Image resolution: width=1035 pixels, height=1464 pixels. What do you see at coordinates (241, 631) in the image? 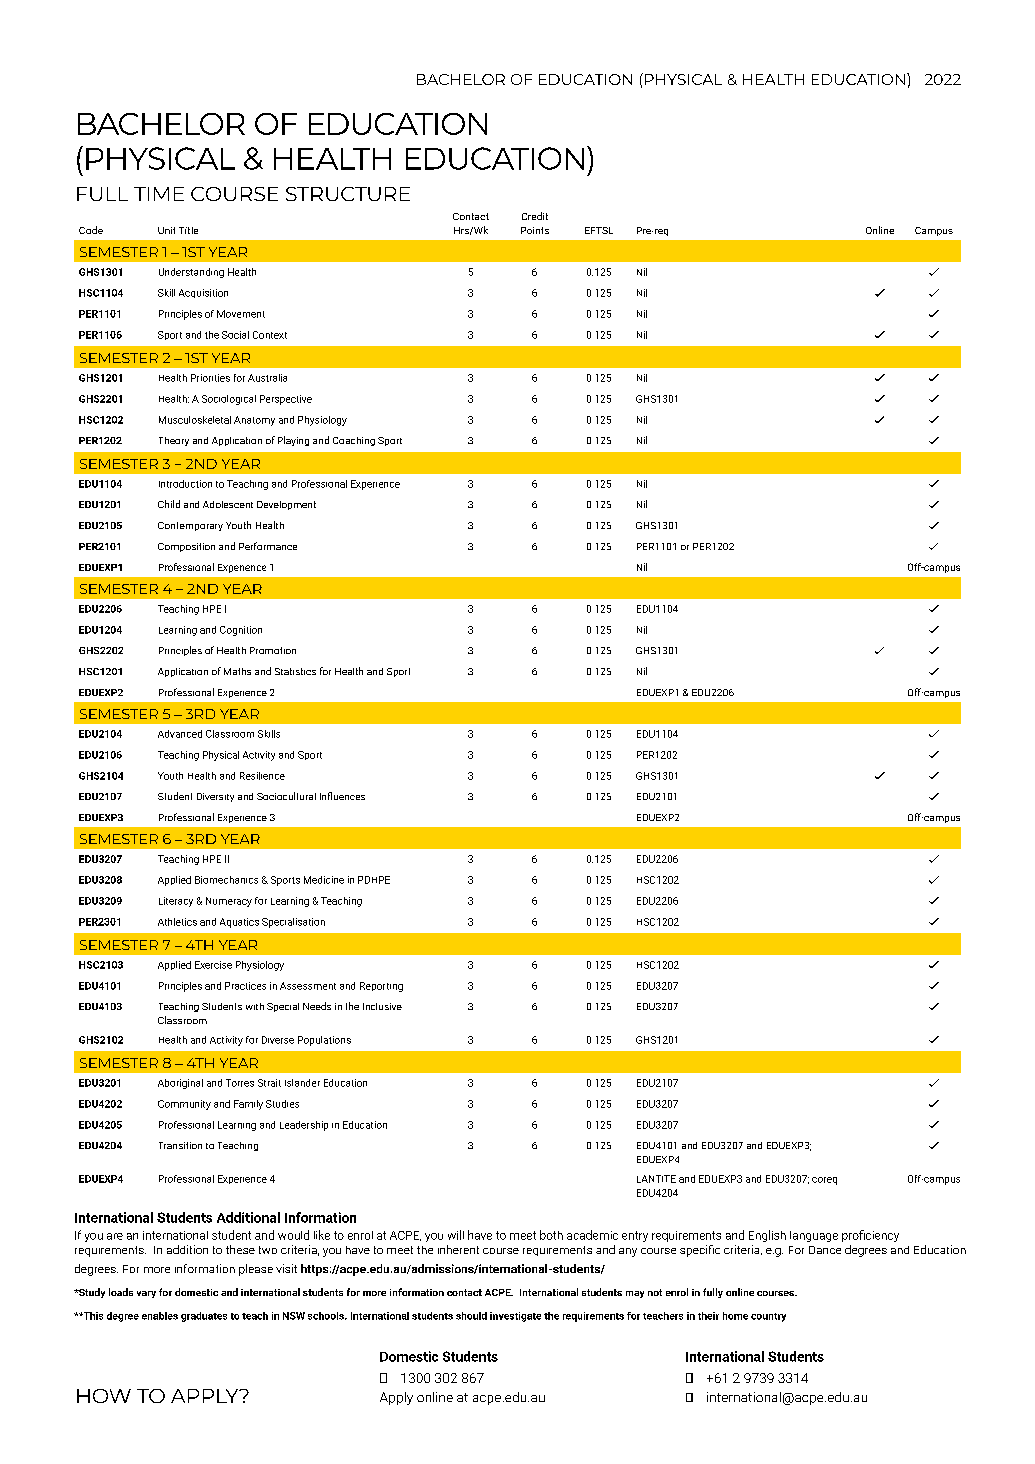
I see `Cognition` at bounding box center [241, 631].
